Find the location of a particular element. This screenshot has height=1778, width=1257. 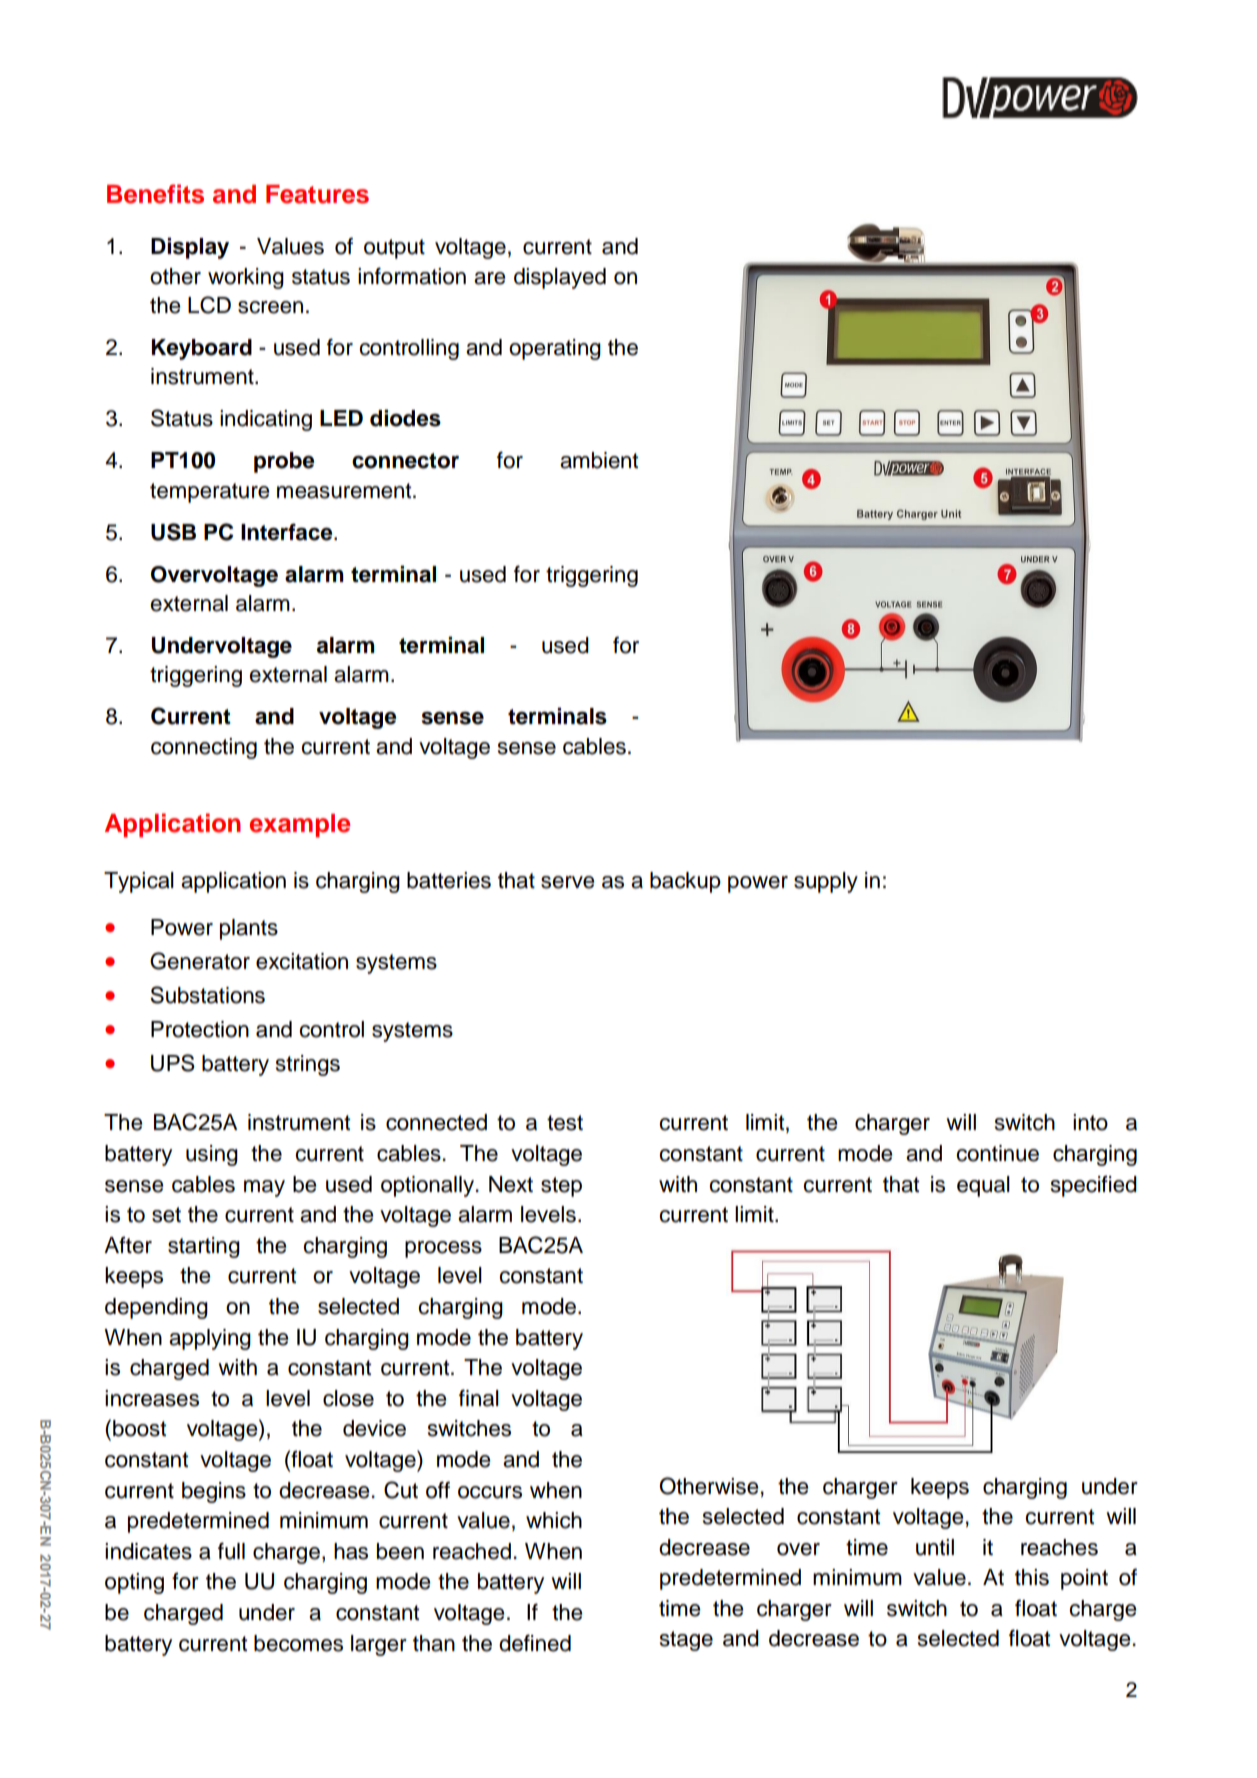

equal is located at coordinates (983, 1186).
